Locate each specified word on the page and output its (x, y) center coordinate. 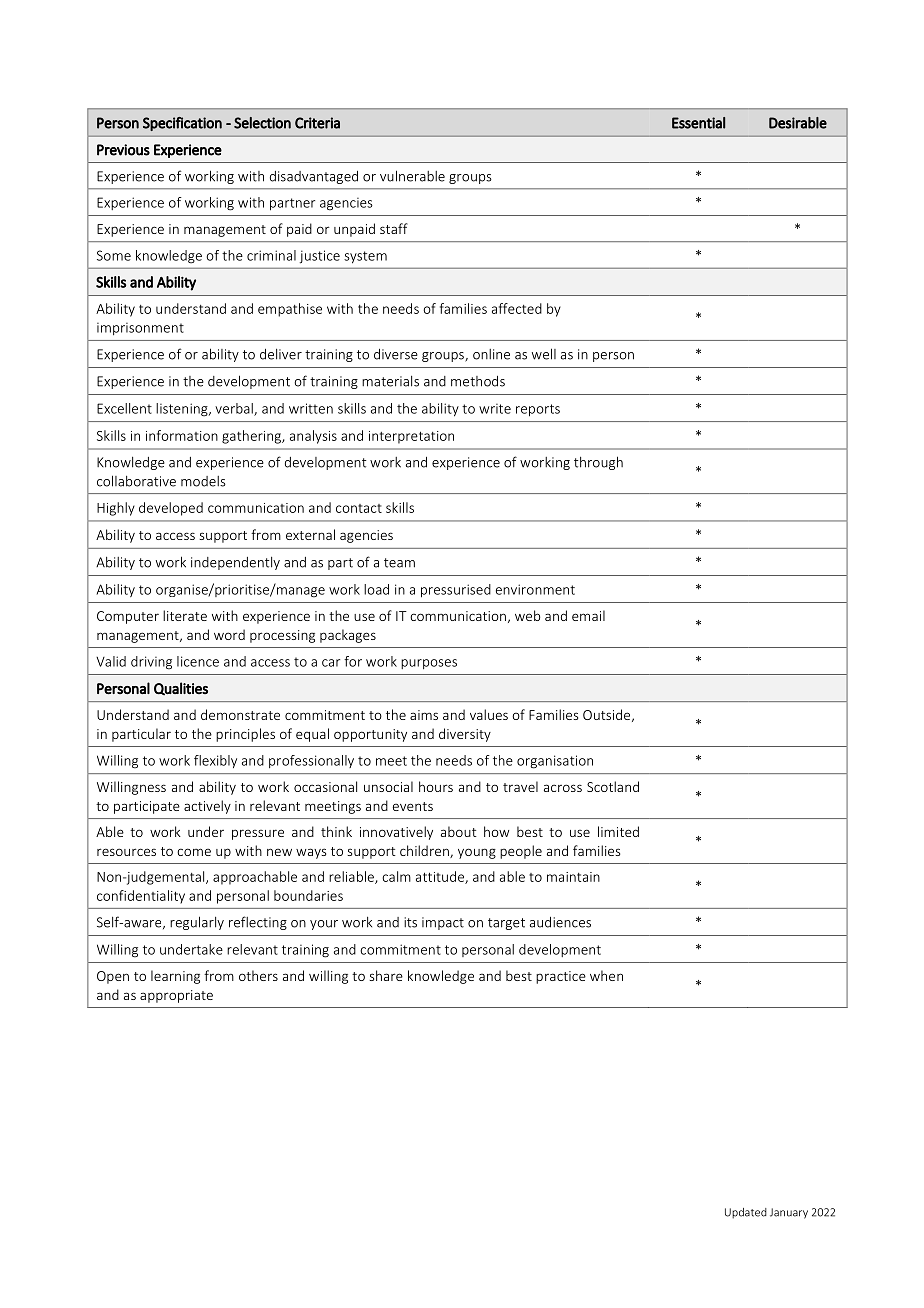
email (588, 615)
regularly (197, 923)
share (386, 975)
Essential (698, 123)
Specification (182, 124)
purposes (429, 664)
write (495, 409)
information (182, 435)
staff (394, 228)
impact (443, 923)
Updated (746, 1213)
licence (198, 661)
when (606, 975)
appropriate (176, 996)
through (598, 463)
